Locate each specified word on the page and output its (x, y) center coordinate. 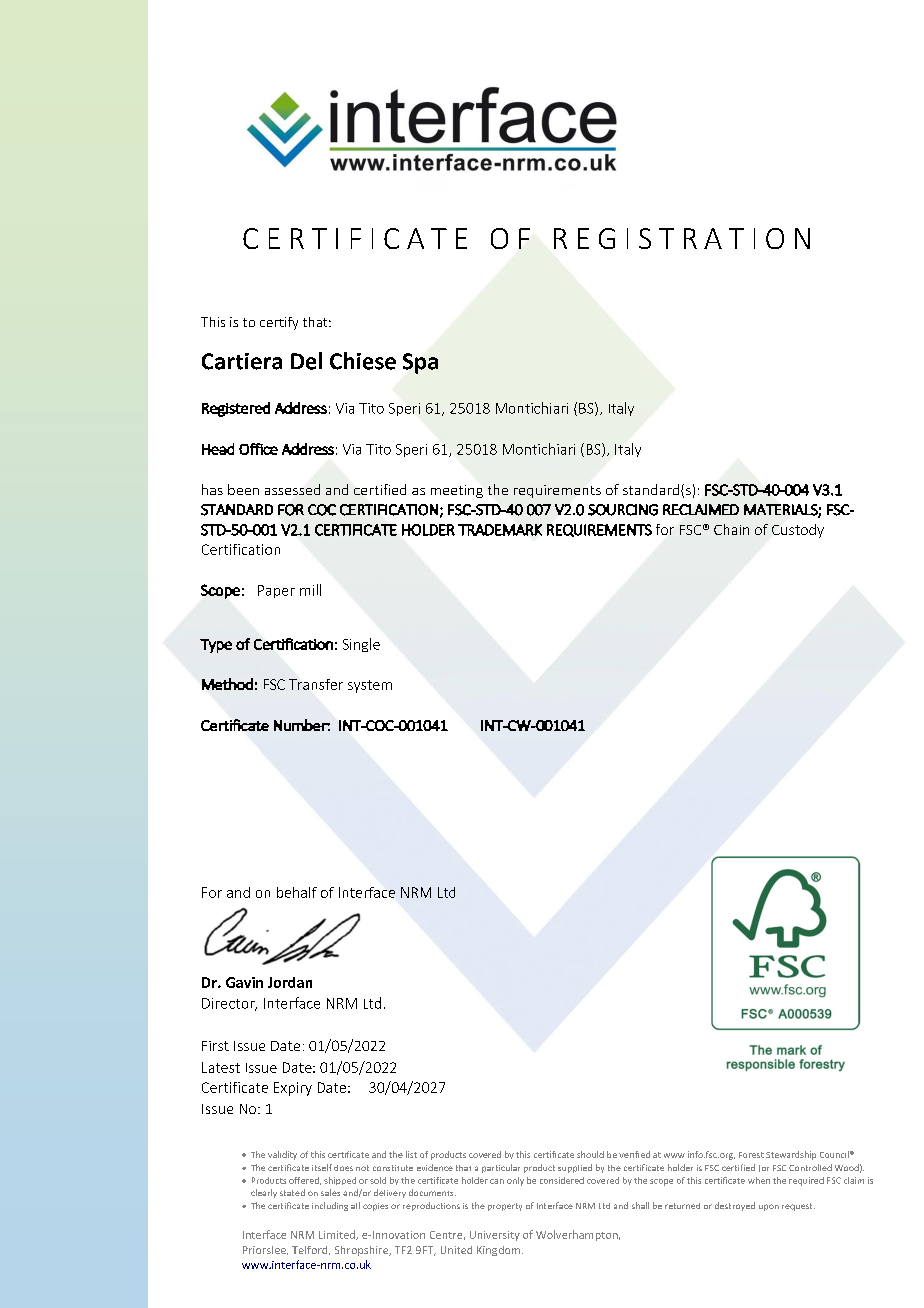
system (370, 686)
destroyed (735, 1206)
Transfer (316, 684)
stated (292, 1192)
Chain (731, 529)
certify (279, 323)
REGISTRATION (682, 238)
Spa (420, 363)
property (505, 1207)
